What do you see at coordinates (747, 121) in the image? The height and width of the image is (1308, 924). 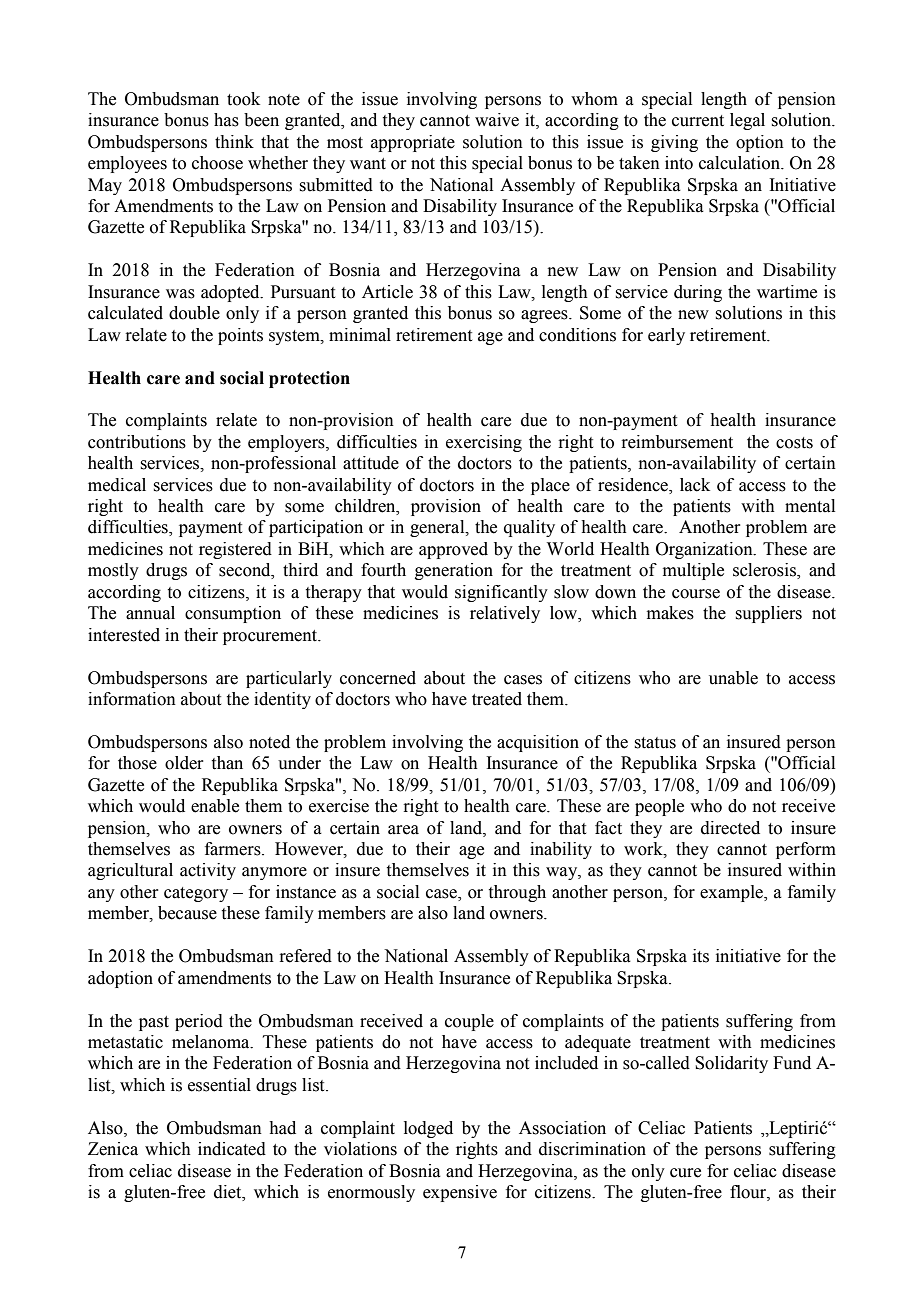 I see `legal` at bounding box center [747, 121].
